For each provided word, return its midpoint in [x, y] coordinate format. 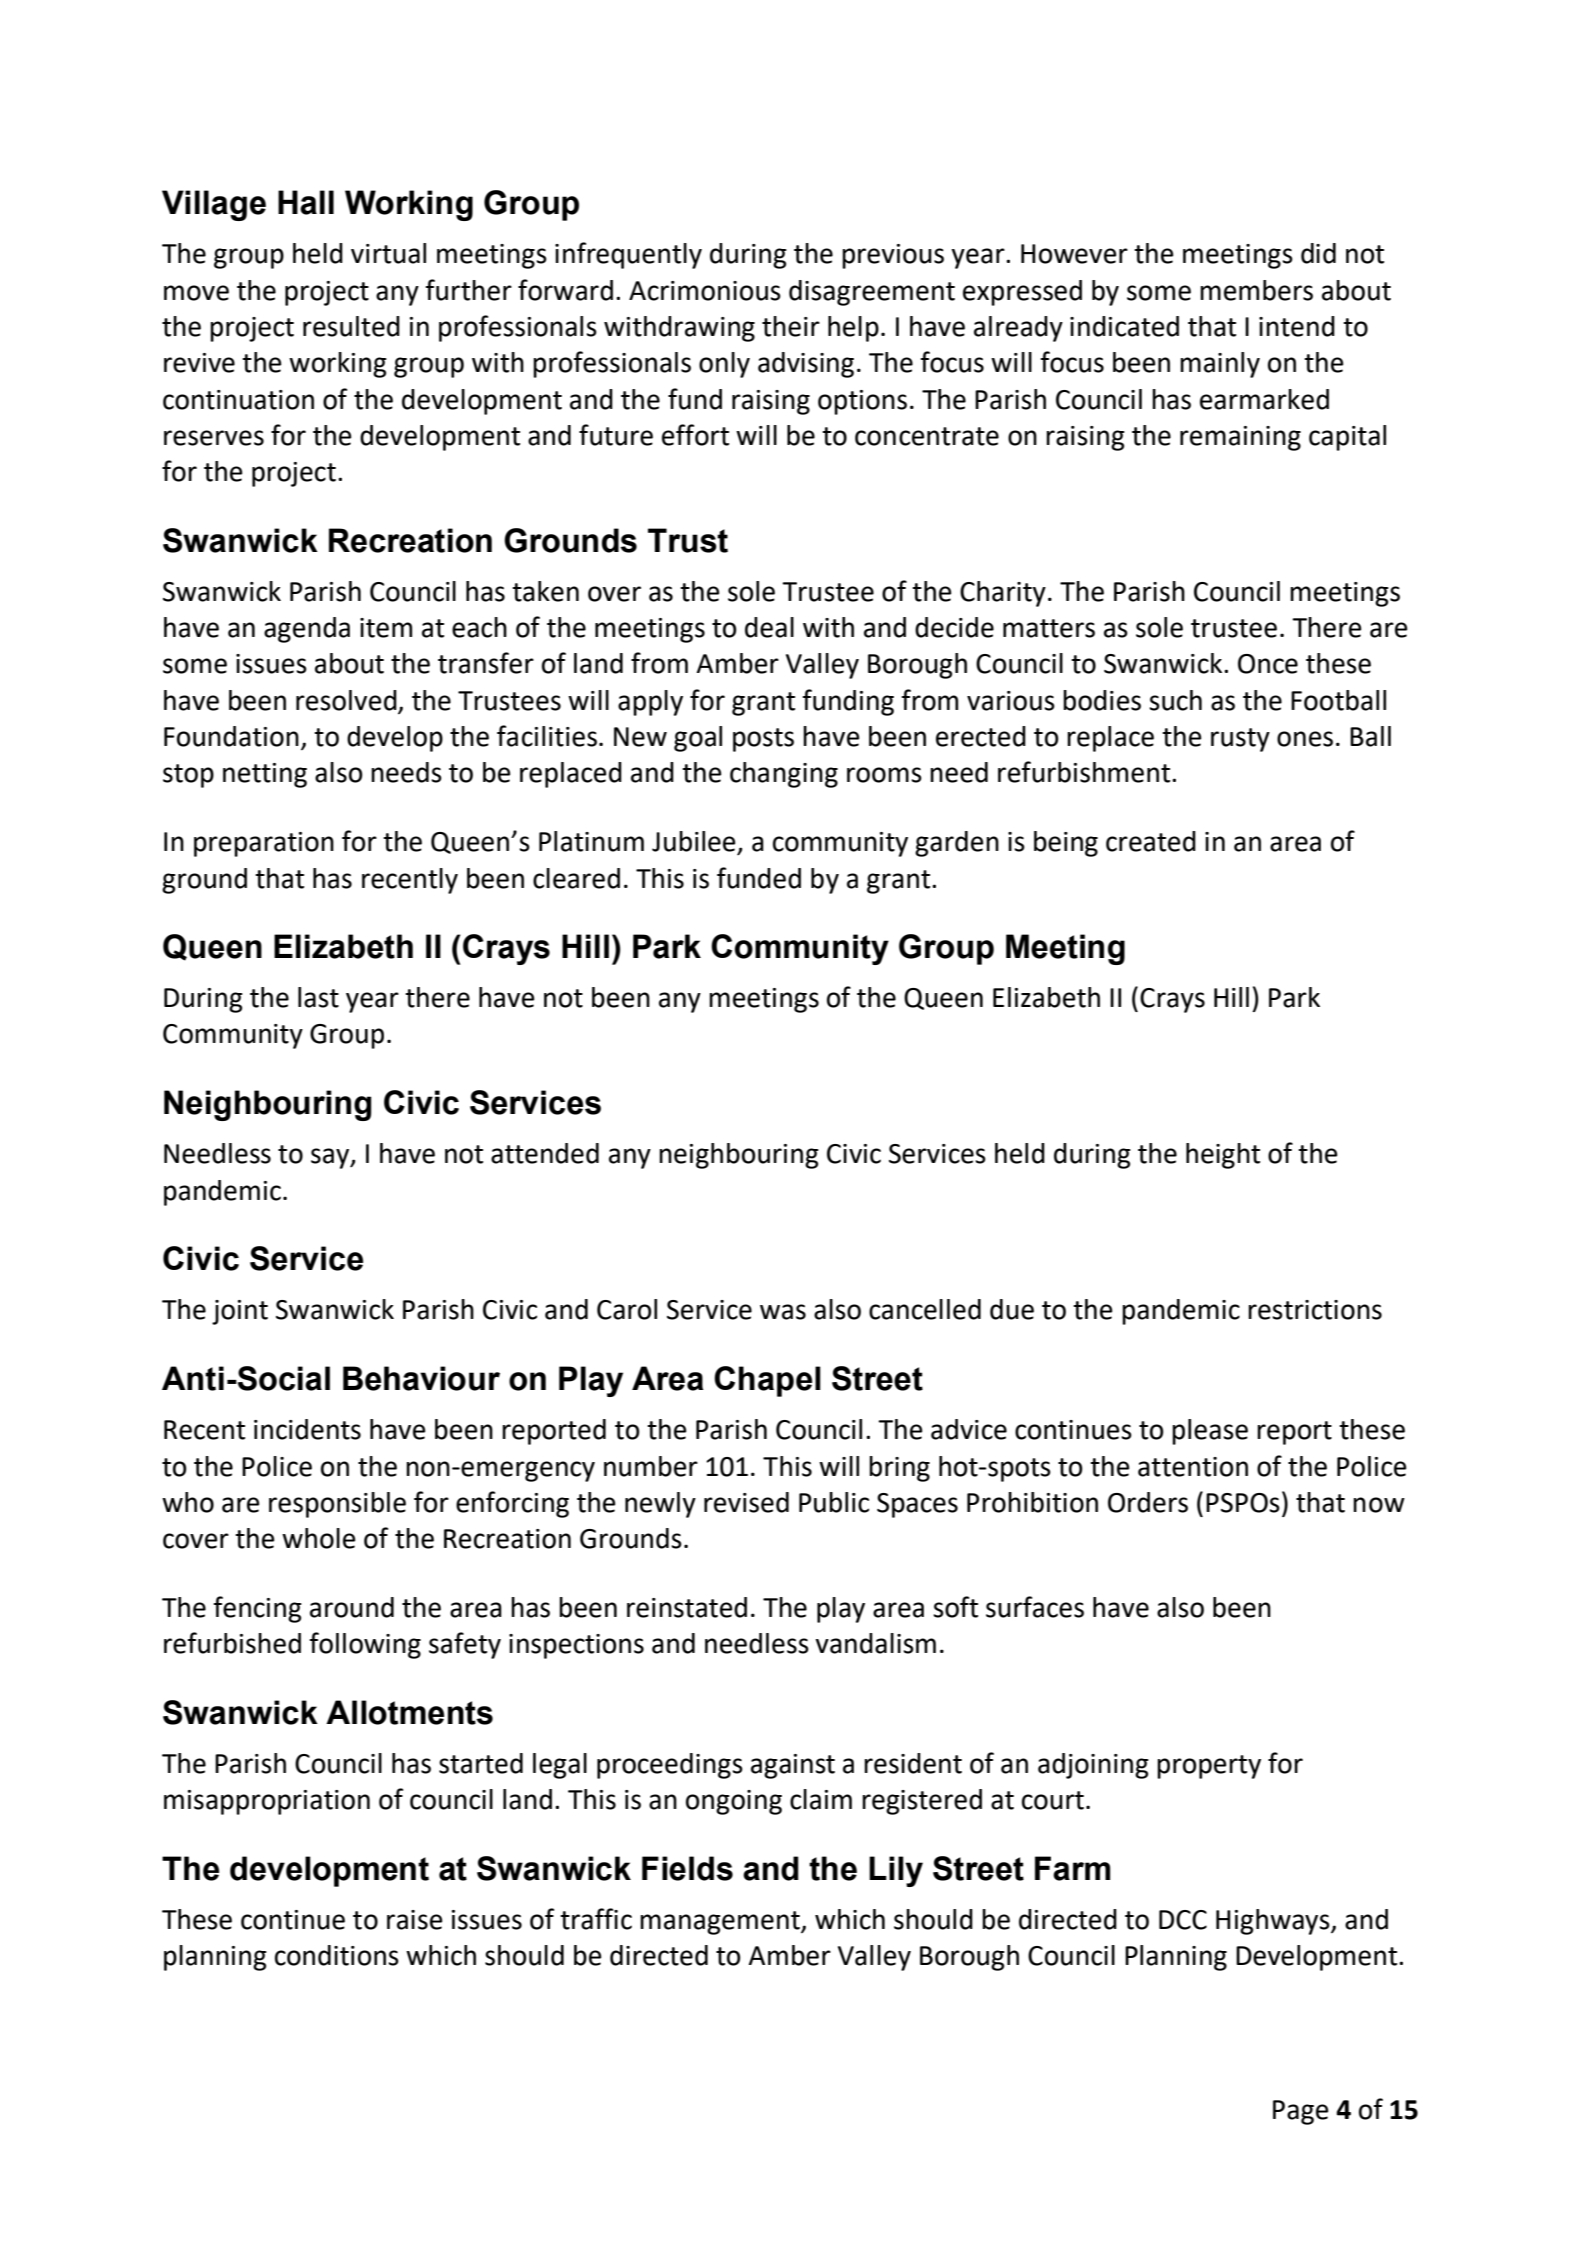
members [1256, 290]
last [318, 997]
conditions [337, 1955]
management [721, 1923]
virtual [388, 253]
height [1223, 1156]
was [783, 1312]
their [791, 326]
